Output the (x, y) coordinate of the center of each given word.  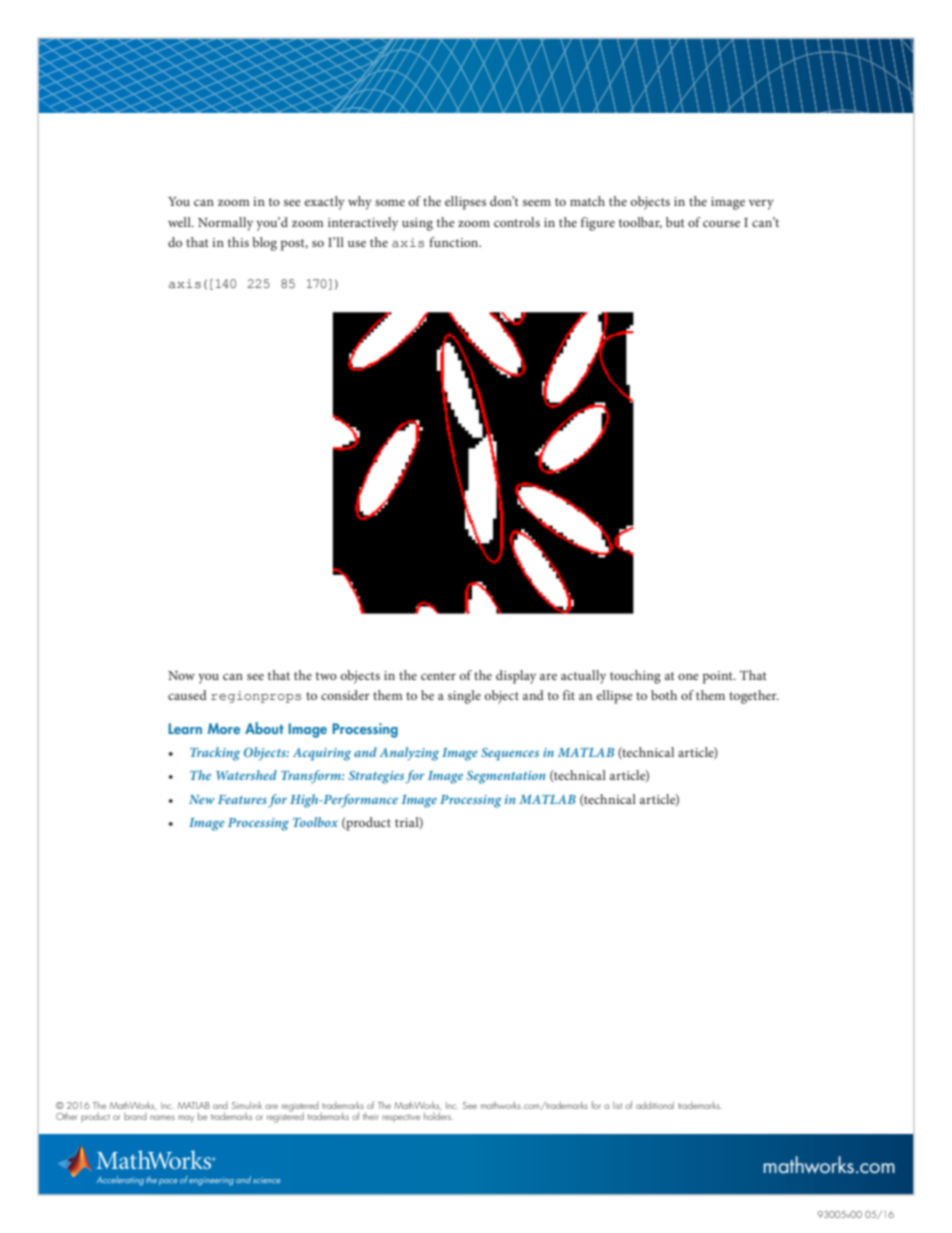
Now (181, 675)
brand (135, 1116)
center (438, 676)
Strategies (376, 777)
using (417, 224)
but (675, 222)
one (688, 676)
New (202, 799)
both (664, 695)
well (180, 222)
